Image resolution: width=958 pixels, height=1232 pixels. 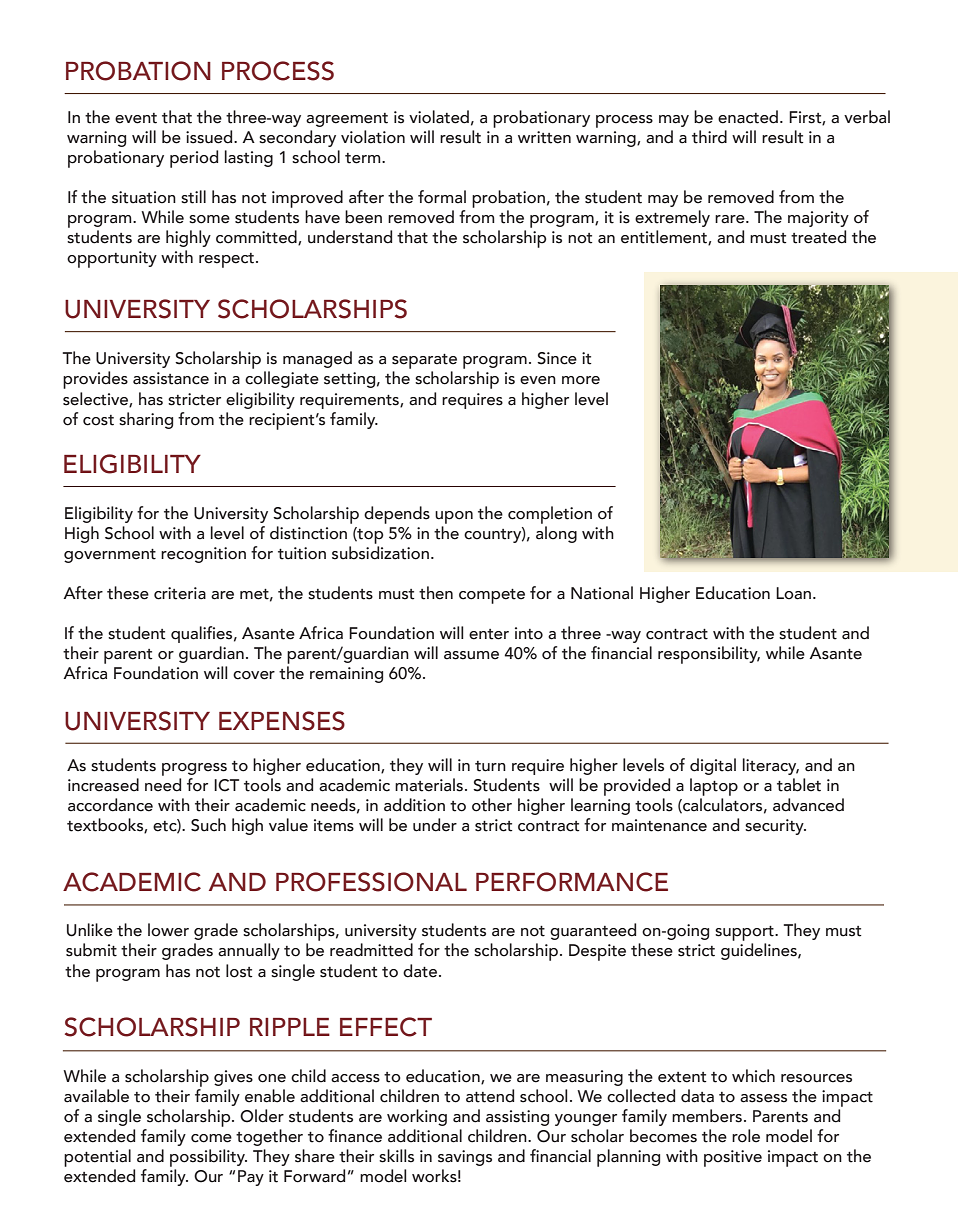 What do you see at coordinates (492, 805) in the page?
I see `other` at bounding box center [492, 805].
